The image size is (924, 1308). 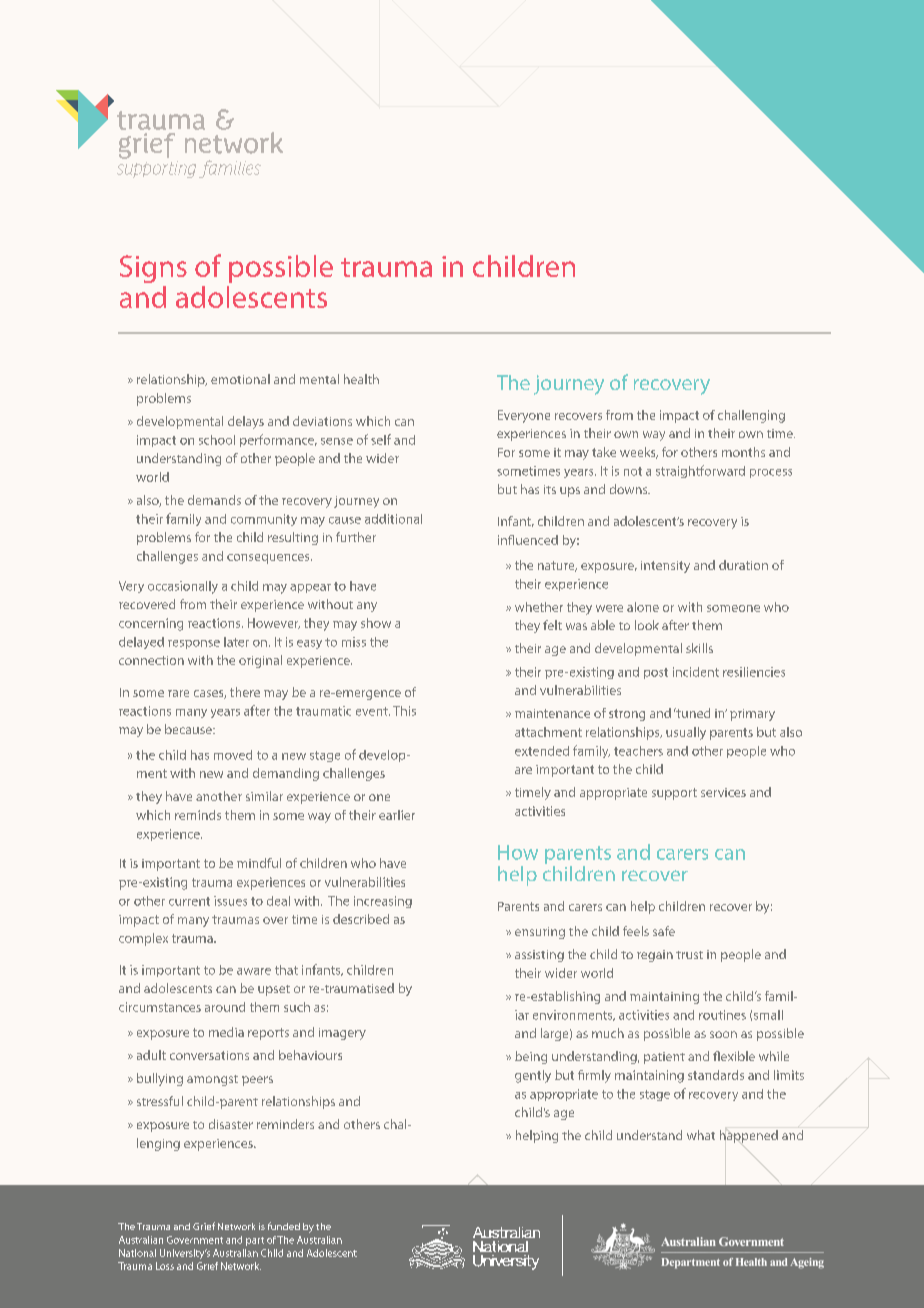 What do you see at coordinates (540, 933) in the page?
I see `ensuring` at bounding box center [540, 933].
